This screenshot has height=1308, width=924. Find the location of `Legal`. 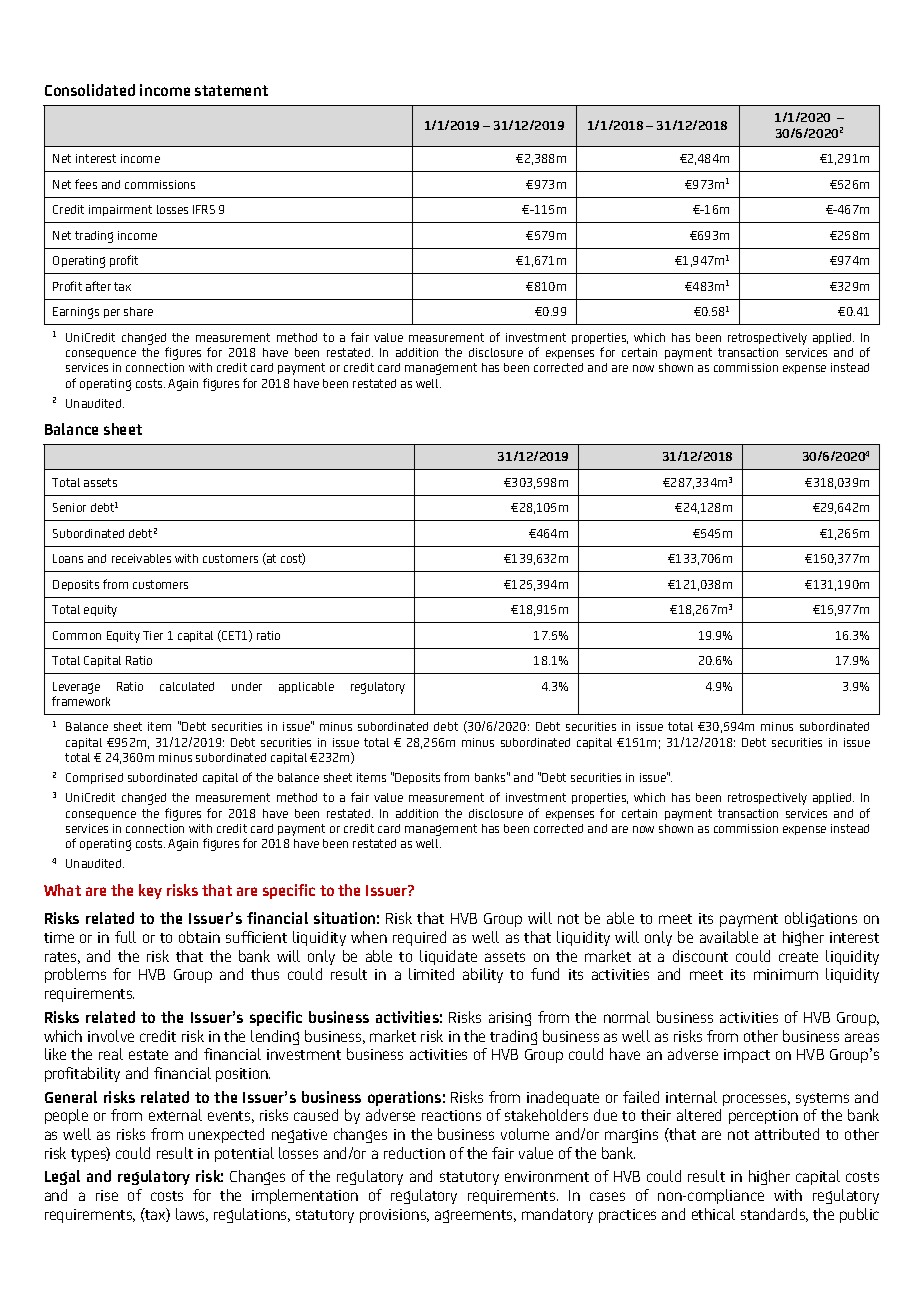

Legal is located at coordinates (62, 1177).
